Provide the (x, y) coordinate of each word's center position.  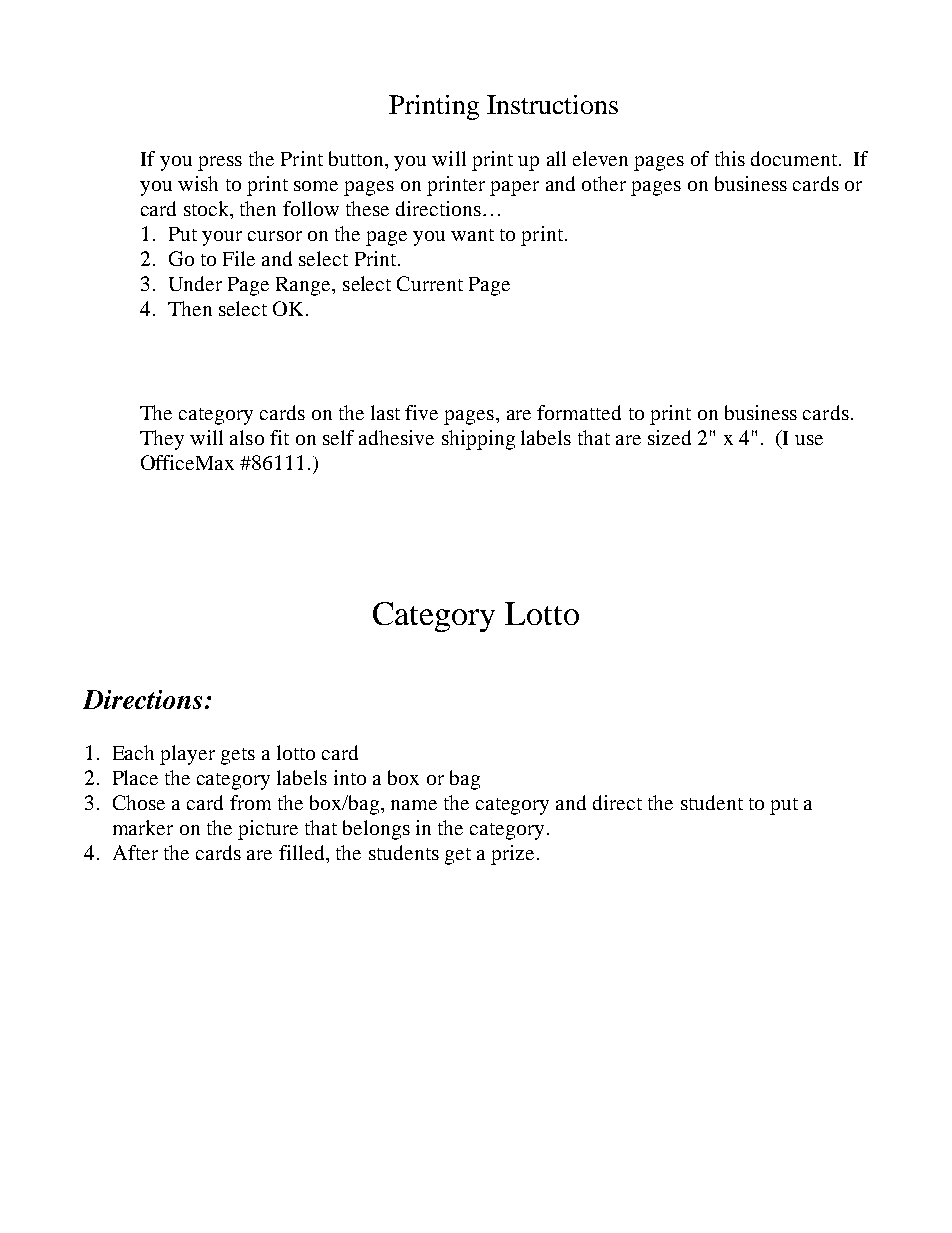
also (247, 437)
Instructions (552, 104)
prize (512, 855)
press (220, 163)
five (421, 412)
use (809, 440)
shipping (478, 440)
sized (669, 437)
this (730, 158)
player (187, 755)
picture (268, 830)
